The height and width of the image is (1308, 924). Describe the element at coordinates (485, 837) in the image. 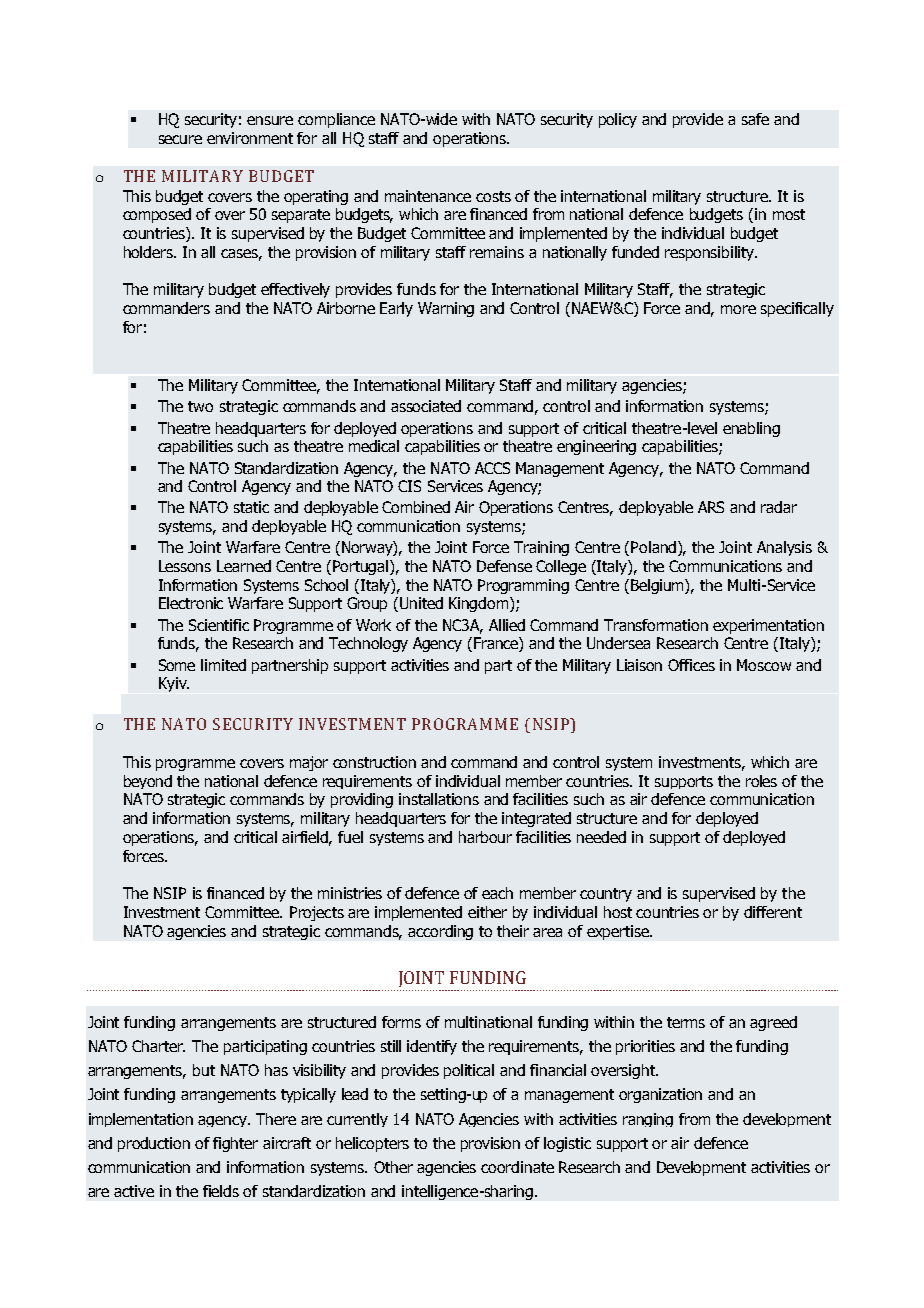

I see `harbour` at that location.
